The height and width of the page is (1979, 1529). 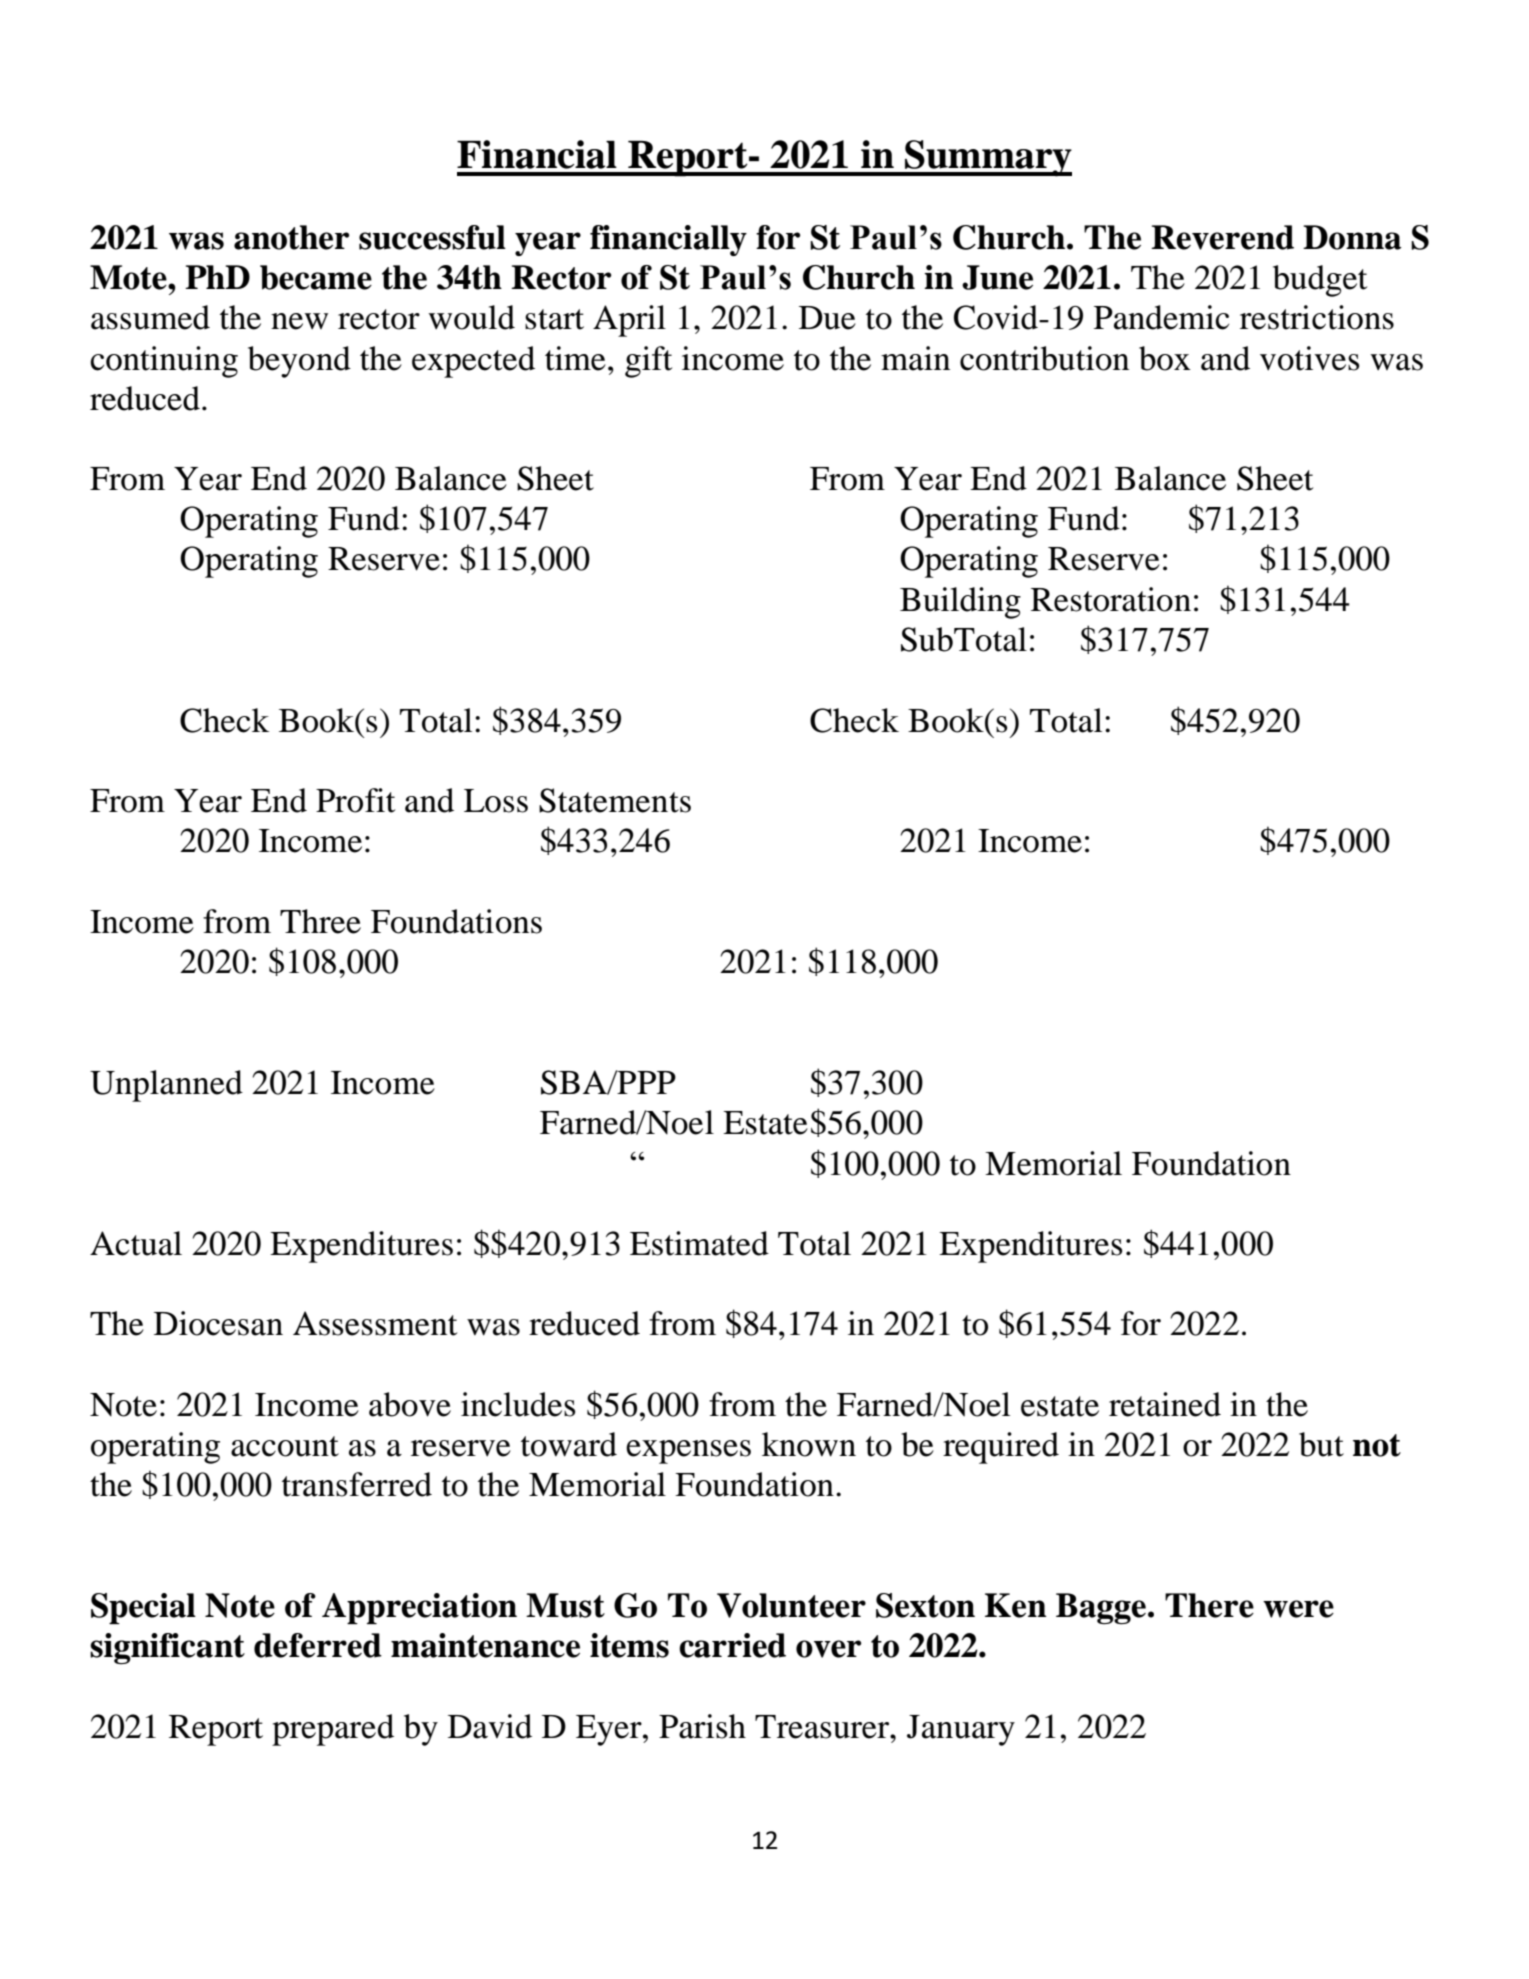 What do you see at coordinates (615, 800) in the page?
I see `Statements` at bounding box center [615, 800].
